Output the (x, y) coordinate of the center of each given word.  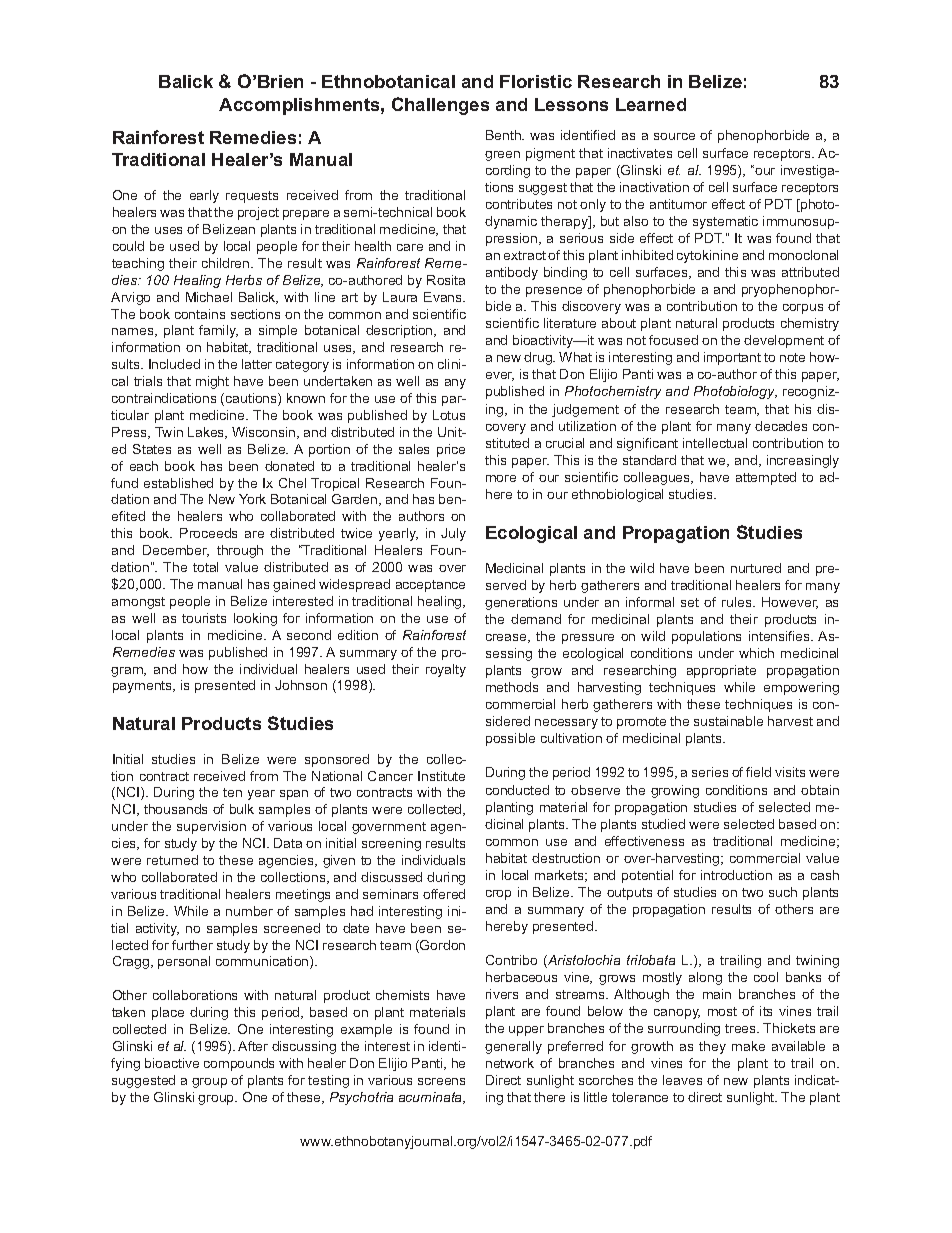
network (510, 1063)
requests (252, 197)
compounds (239, 1064)
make (748, 1046)
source (674, 136)
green (502, 156)
